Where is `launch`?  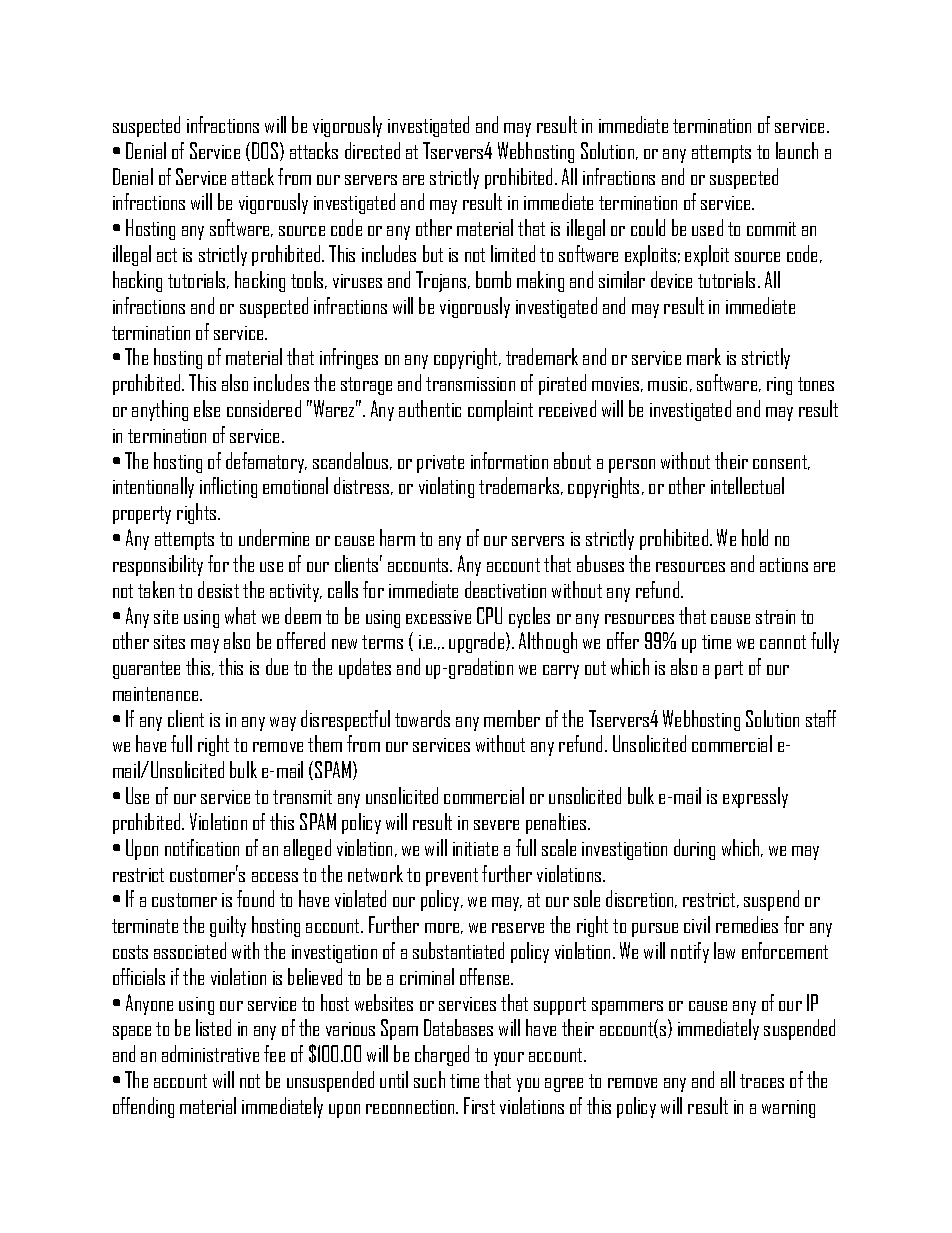
launch is located at coordinates (797, 150).
